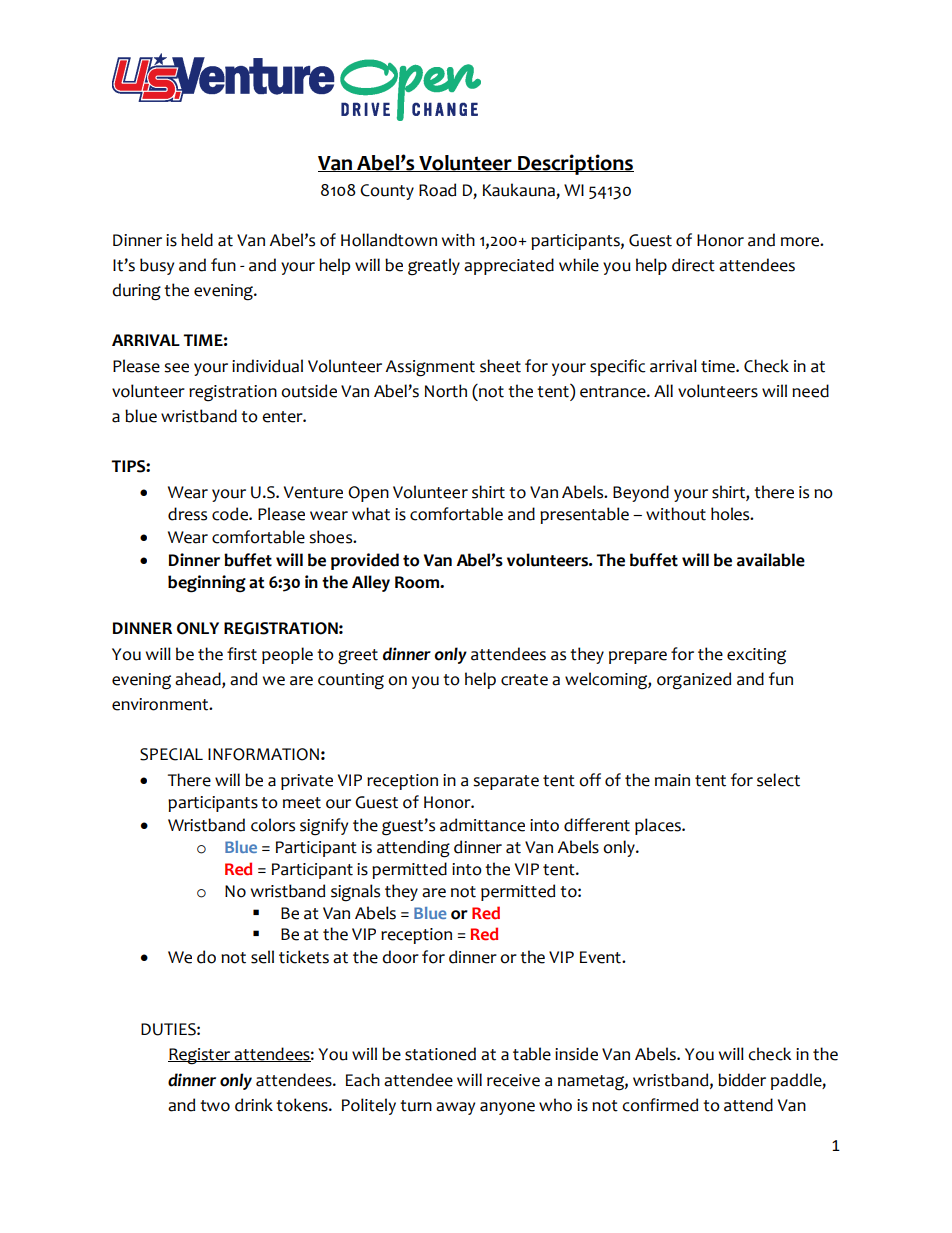 The image size is (952, 1233). I want to click on bidder, so click(742, 1080).
